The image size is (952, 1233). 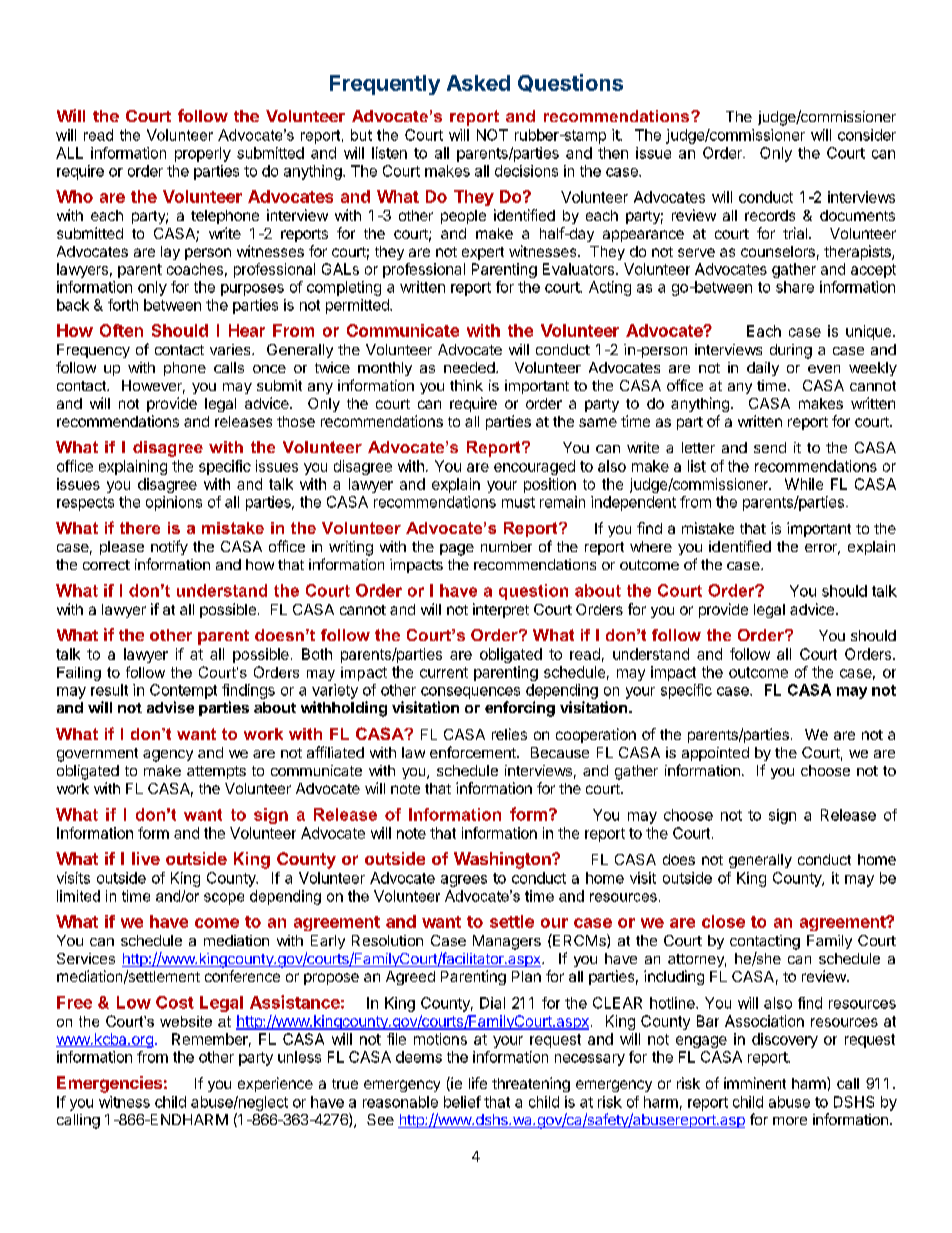 I want to click on send, so click(x=770, y=447).
